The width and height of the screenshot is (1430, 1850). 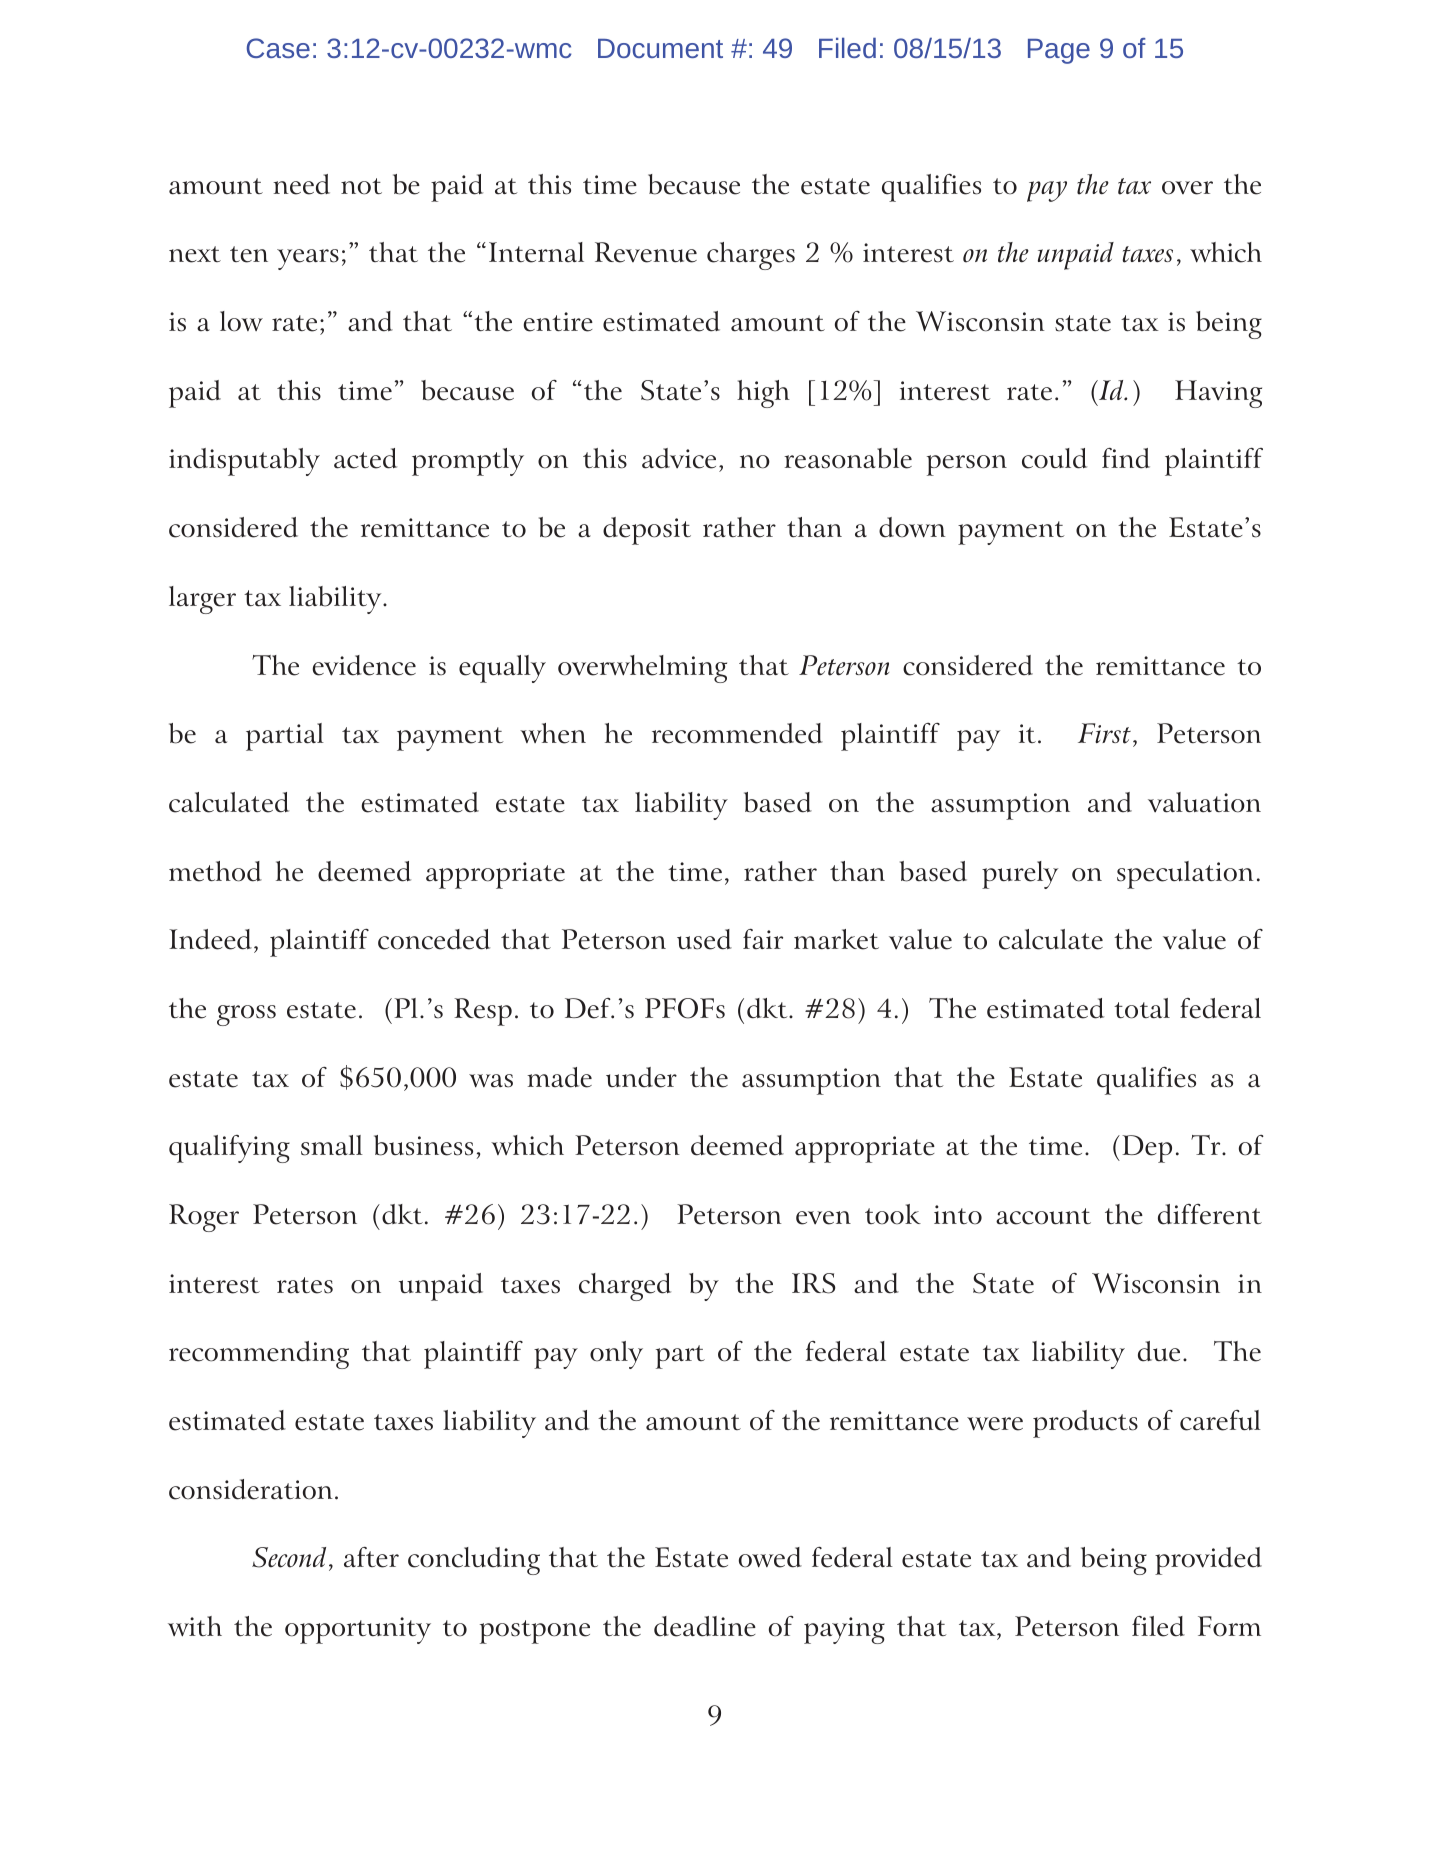 I want to click on Document, so click(x=660, y=48).
